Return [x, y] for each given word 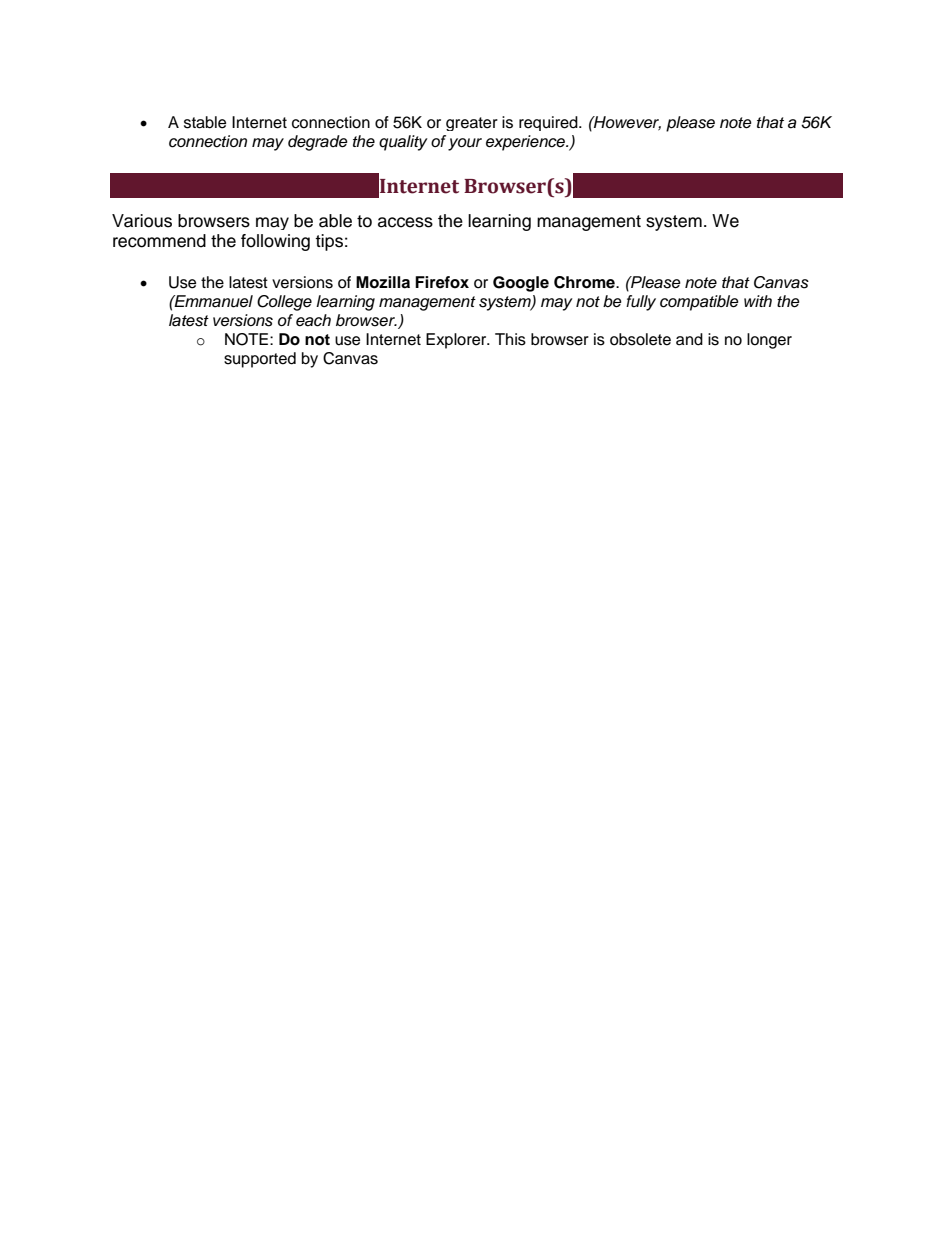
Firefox [442, 282]
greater [472, 124]
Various [142, 221]
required [549, 123]
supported [260, 360]
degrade [318, 143]
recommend [159, 241]
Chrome [585, 282]
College [284, 303]
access [405, 222]
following [275, 242]
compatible [699, 303]
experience [527, 143]
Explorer [457, 341]
